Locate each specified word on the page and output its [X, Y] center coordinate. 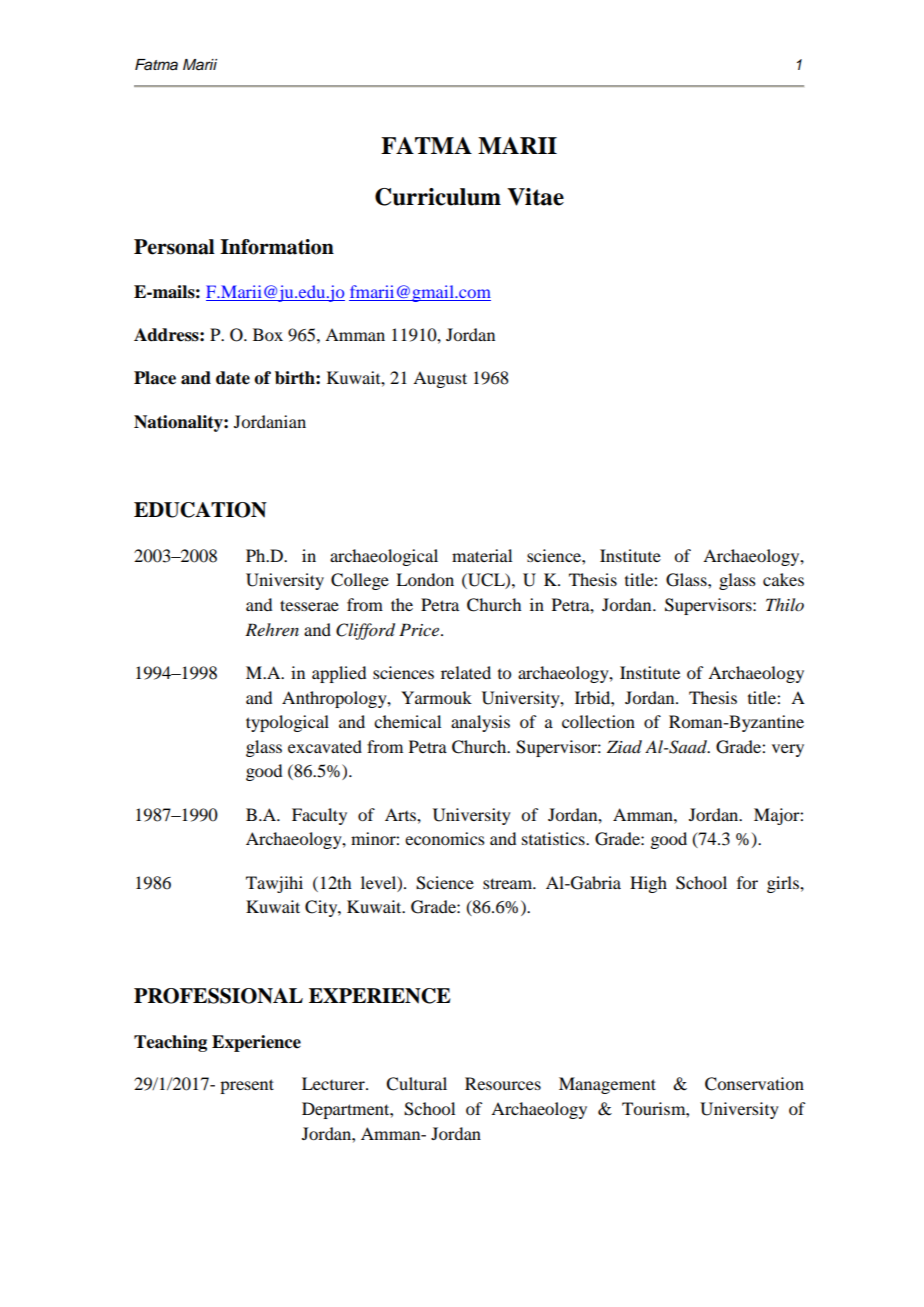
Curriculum [438, 197]
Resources [503, 1083]
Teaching [170, 1043]
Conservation [754, 1084]
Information [277, 247]
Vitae [535, 197]
